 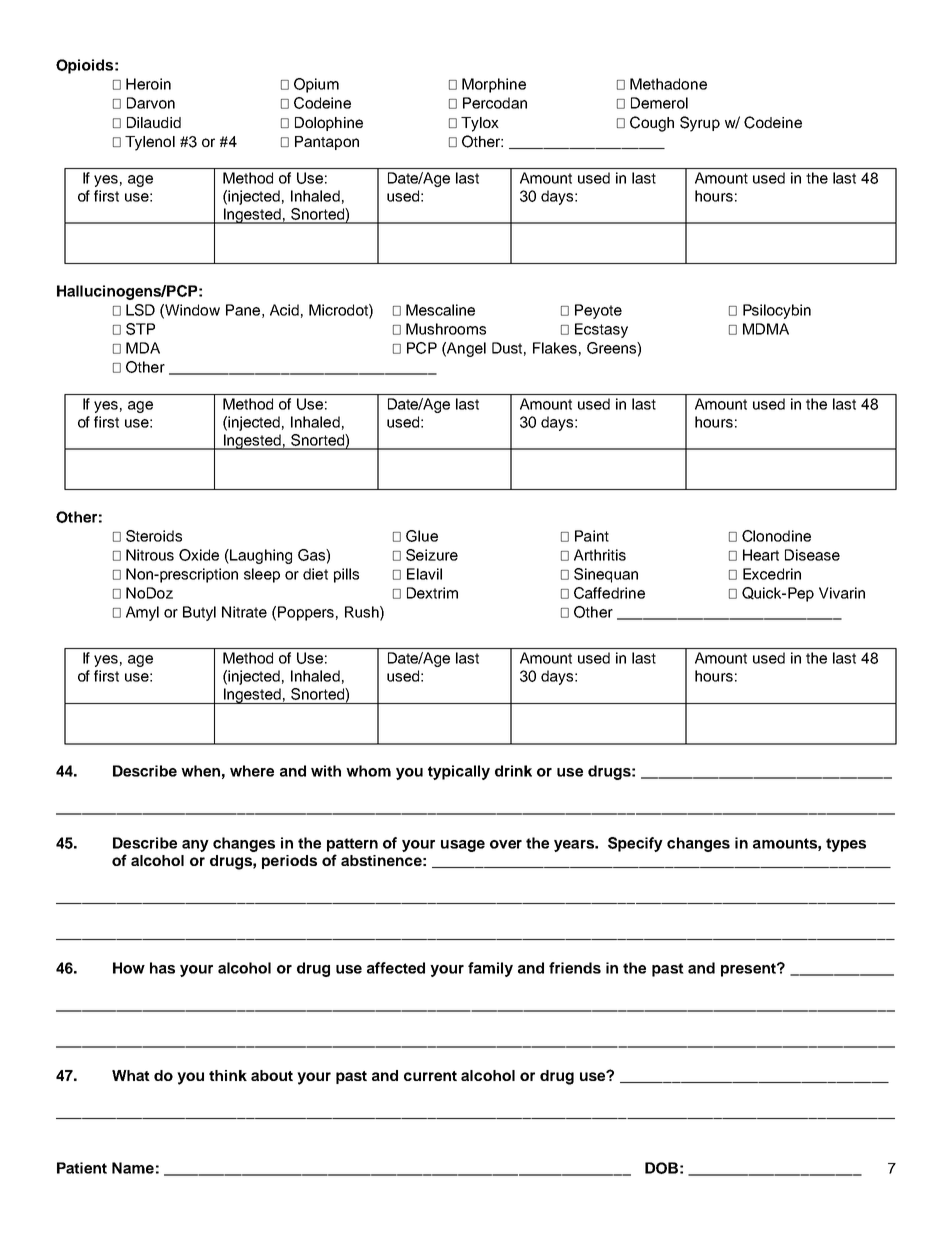 I want to click on types, so click(x=846, y=845).
